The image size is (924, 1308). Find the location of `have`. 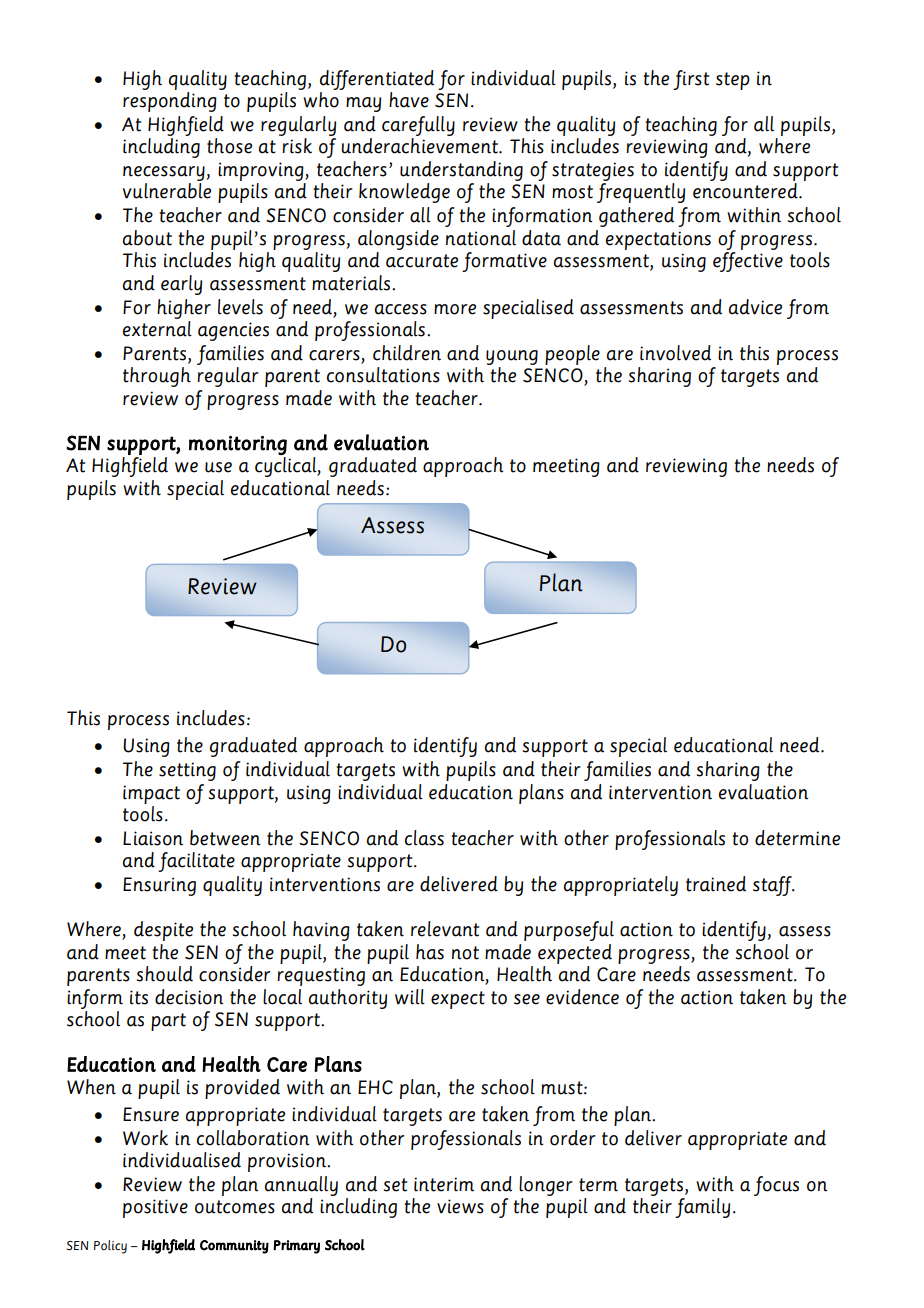

have is located at coordinates (409, 100).
